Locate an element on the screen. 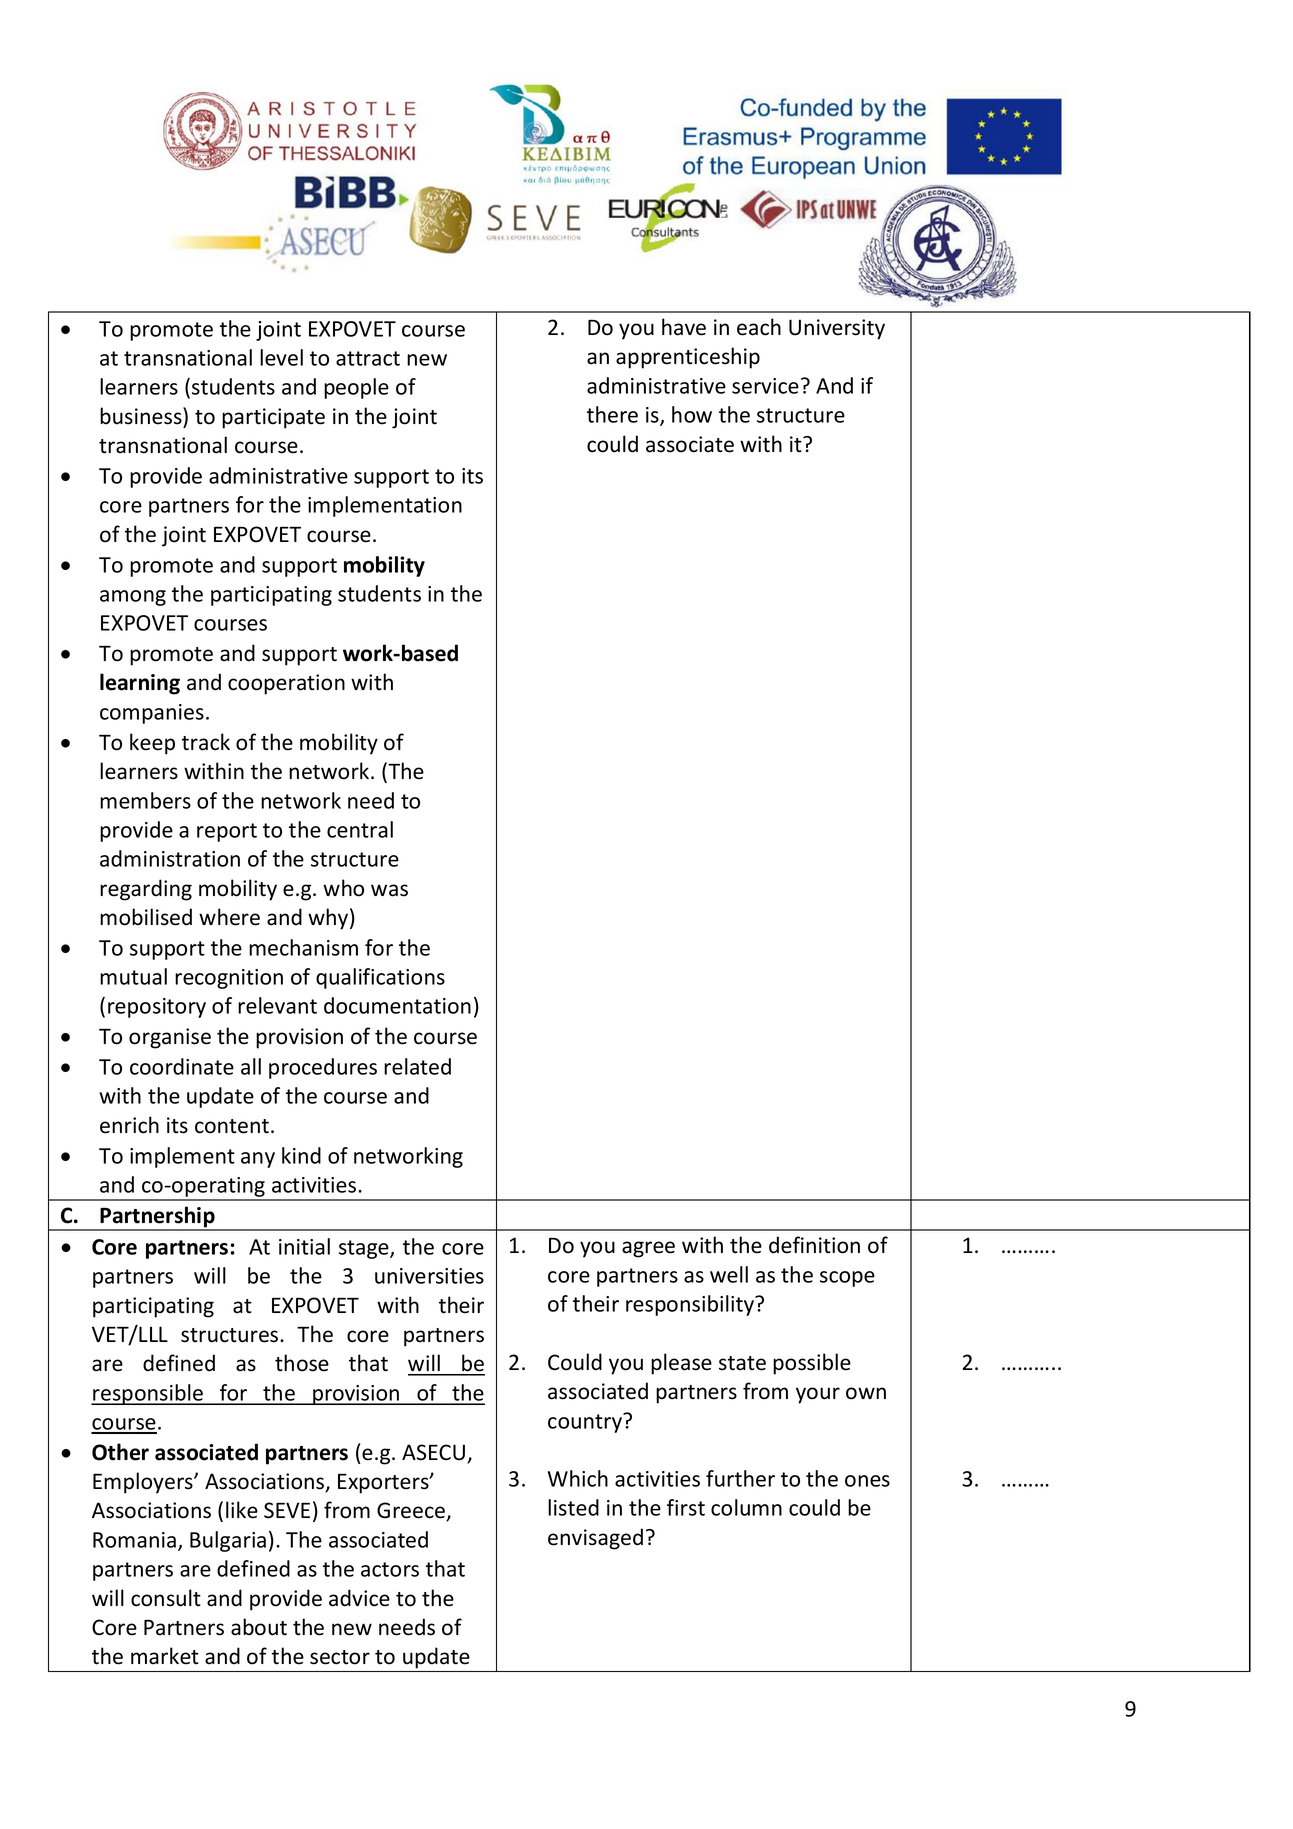 The image size is (1293, 1829). was is located at coordinates (389, 890).
